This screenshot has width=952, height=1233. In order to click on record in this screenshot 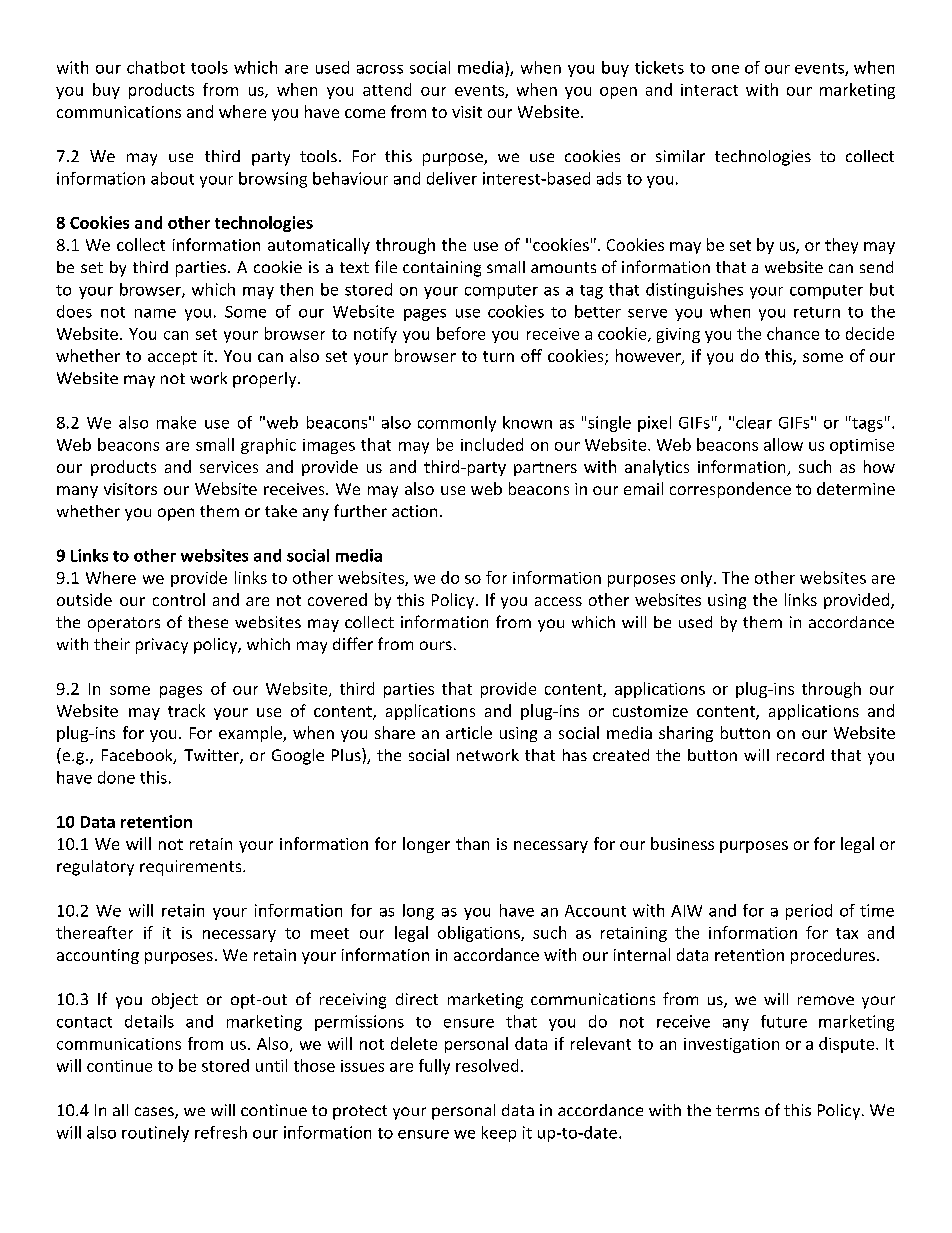, I will do `click(800, 755)`.
